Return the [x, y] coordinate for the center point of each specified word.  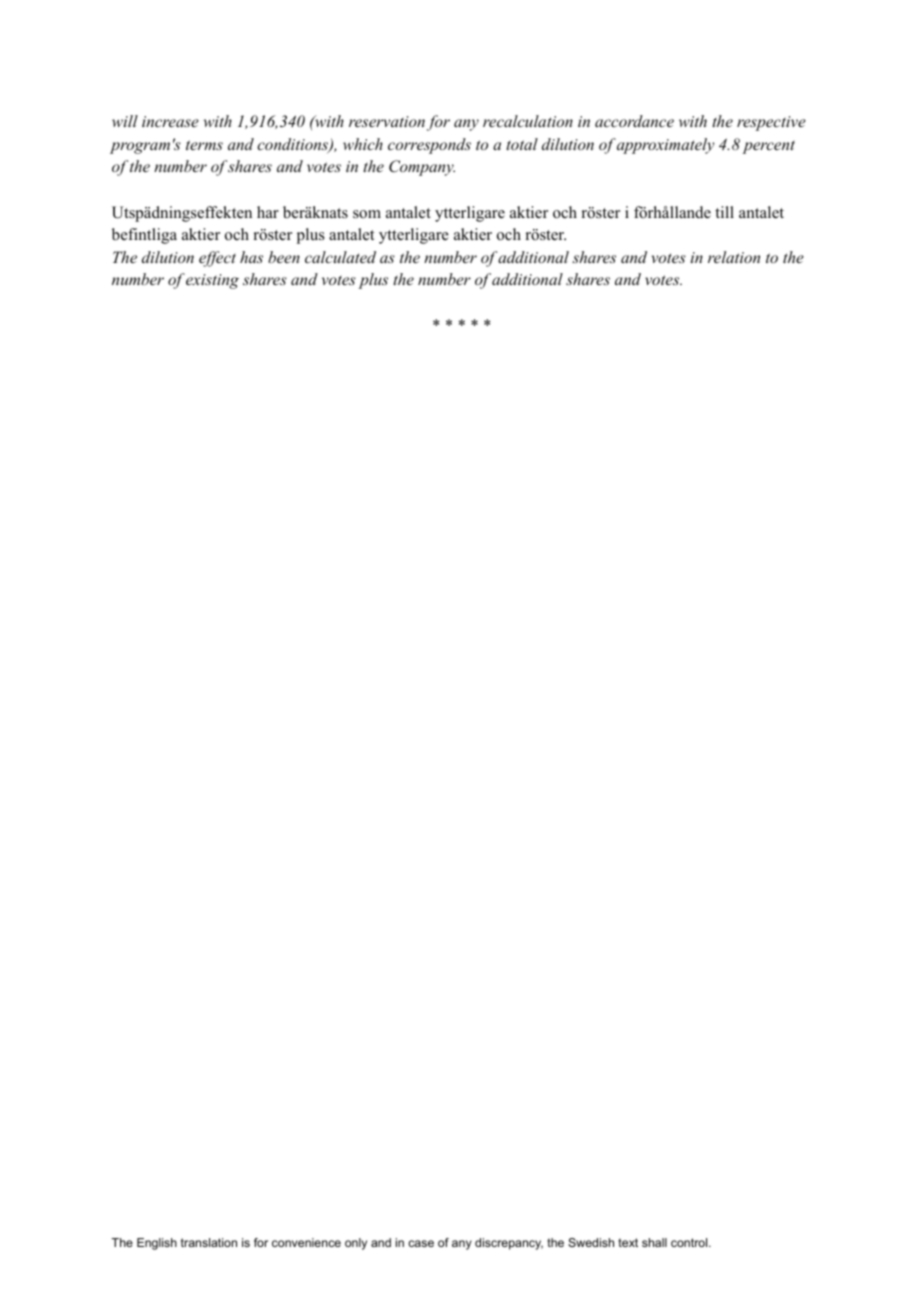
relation [734, 257]
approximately [666, 146]
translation [209, 1242]
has [251, 257]
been [284, 257]
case [421, 1243]
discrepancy [509, 1244]
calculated [340, 257]
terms [204, 145]
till [724, 212]
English [157, 1244]
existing [212, 281]
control [690, 1242]
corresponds [429, 146]
